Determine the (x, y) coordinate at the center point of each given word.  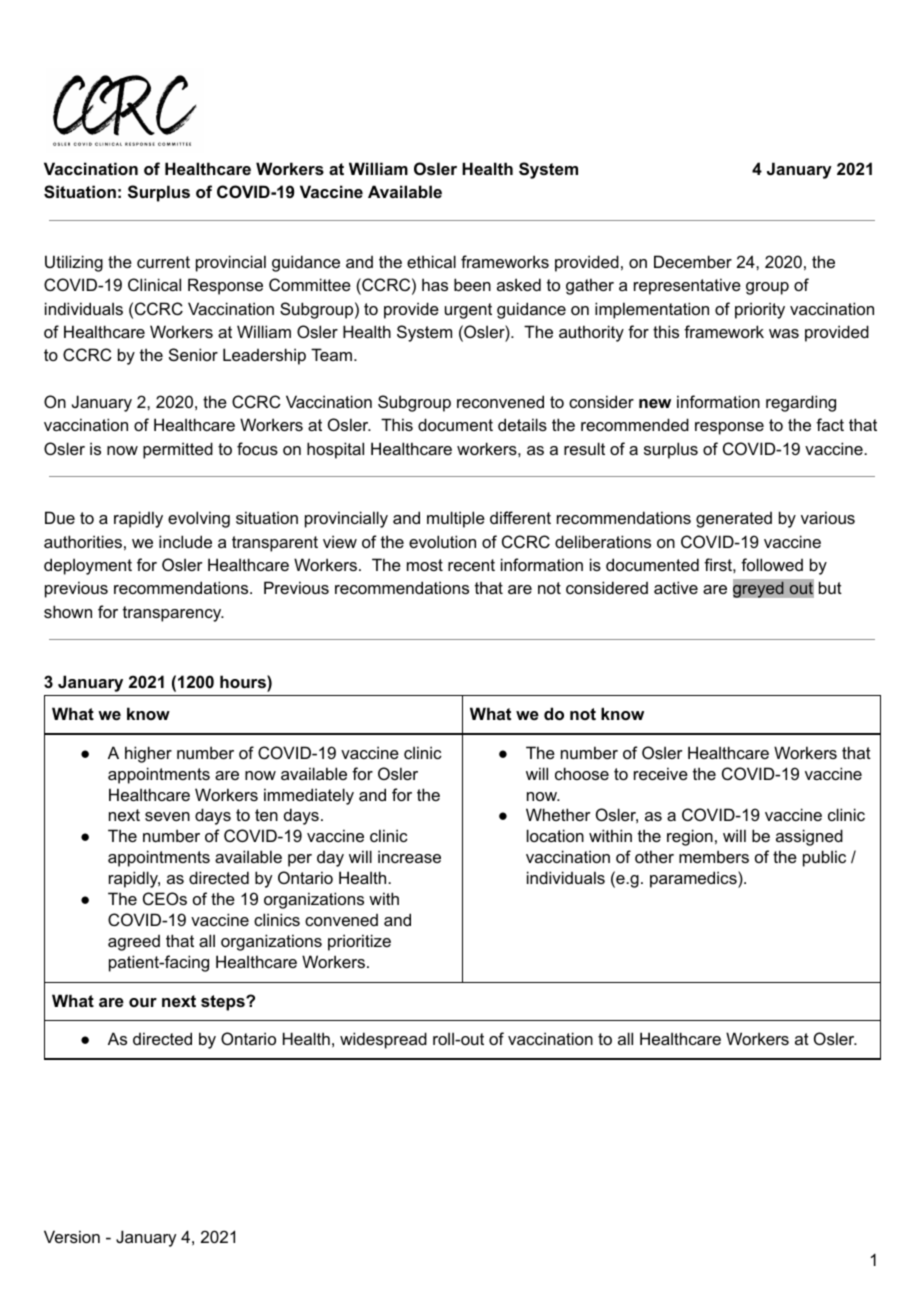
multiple (456, 519)
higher (148, 754)
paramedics (694, 879)
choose (582, 773)
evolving (199, 519)
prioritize (359, 942)
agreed (134, 943)
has (435, 284)
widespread (383, 1040)
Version (72, 1236)
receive (661, 773)
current (163, 262)
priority (760, 310)
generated (734, 520)
